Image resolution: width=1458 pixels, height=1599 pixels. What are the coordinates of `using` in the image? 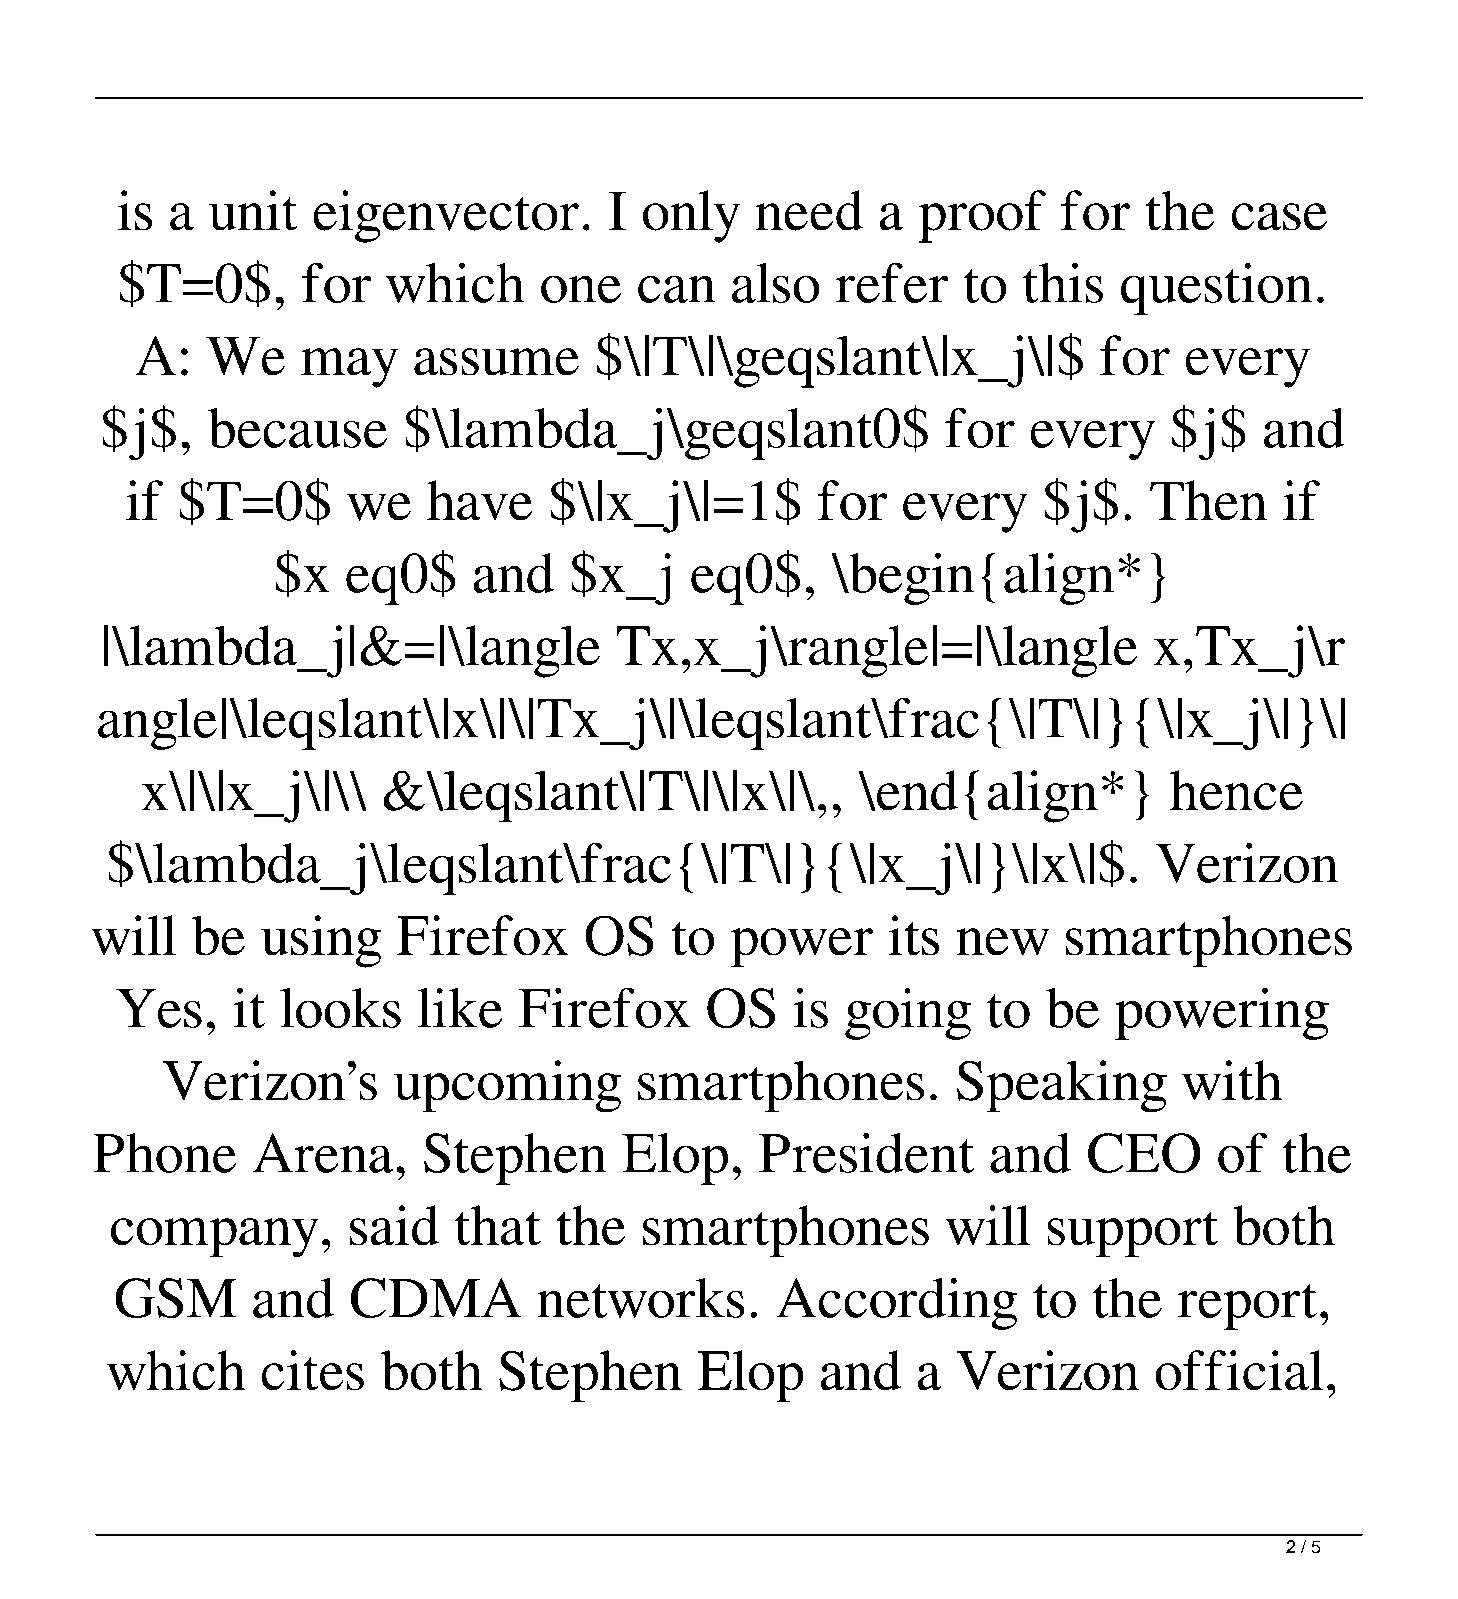 It's located at (321, 941).
